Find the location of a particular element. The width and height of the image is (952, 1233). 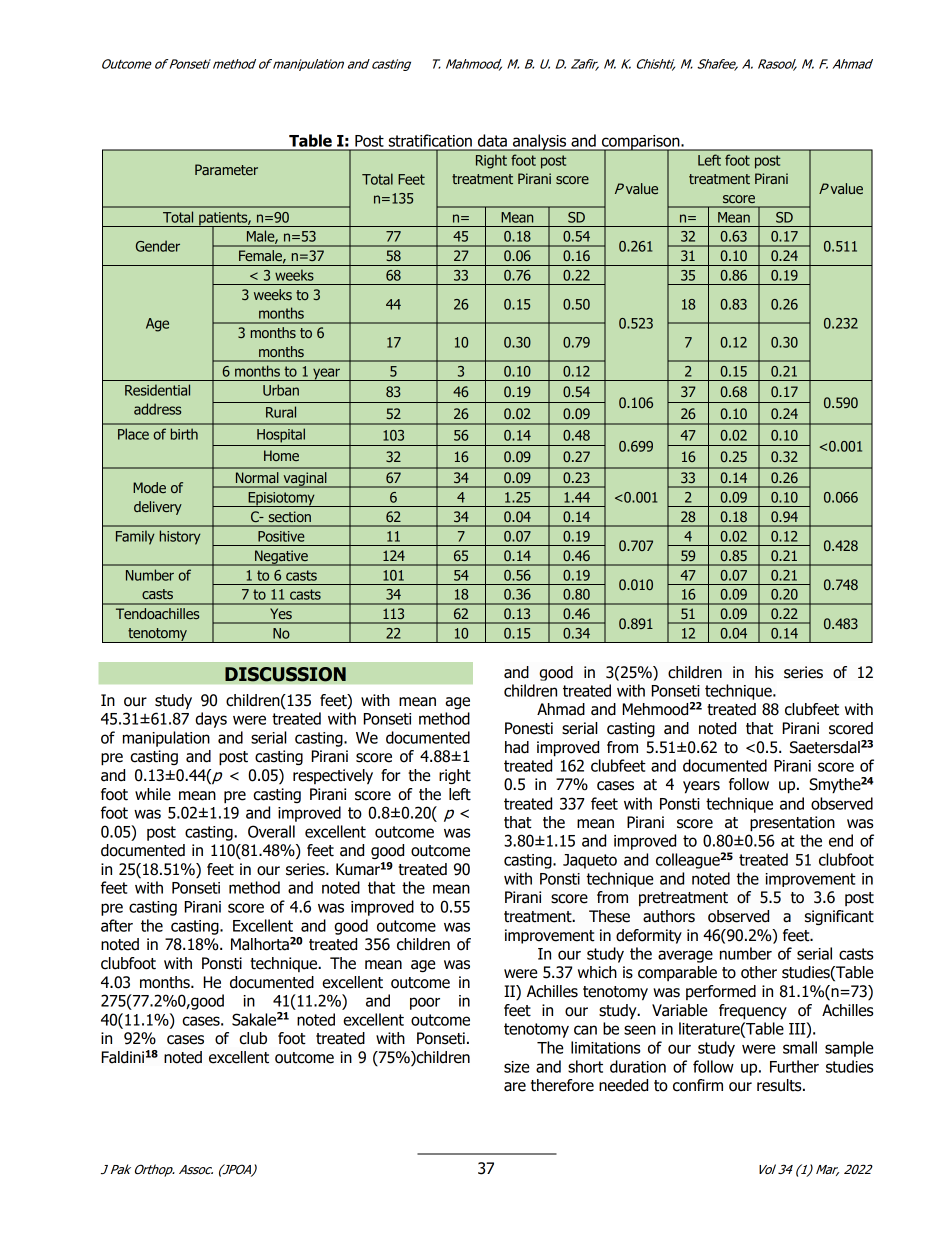

after is located at coordinates (117, 925).
